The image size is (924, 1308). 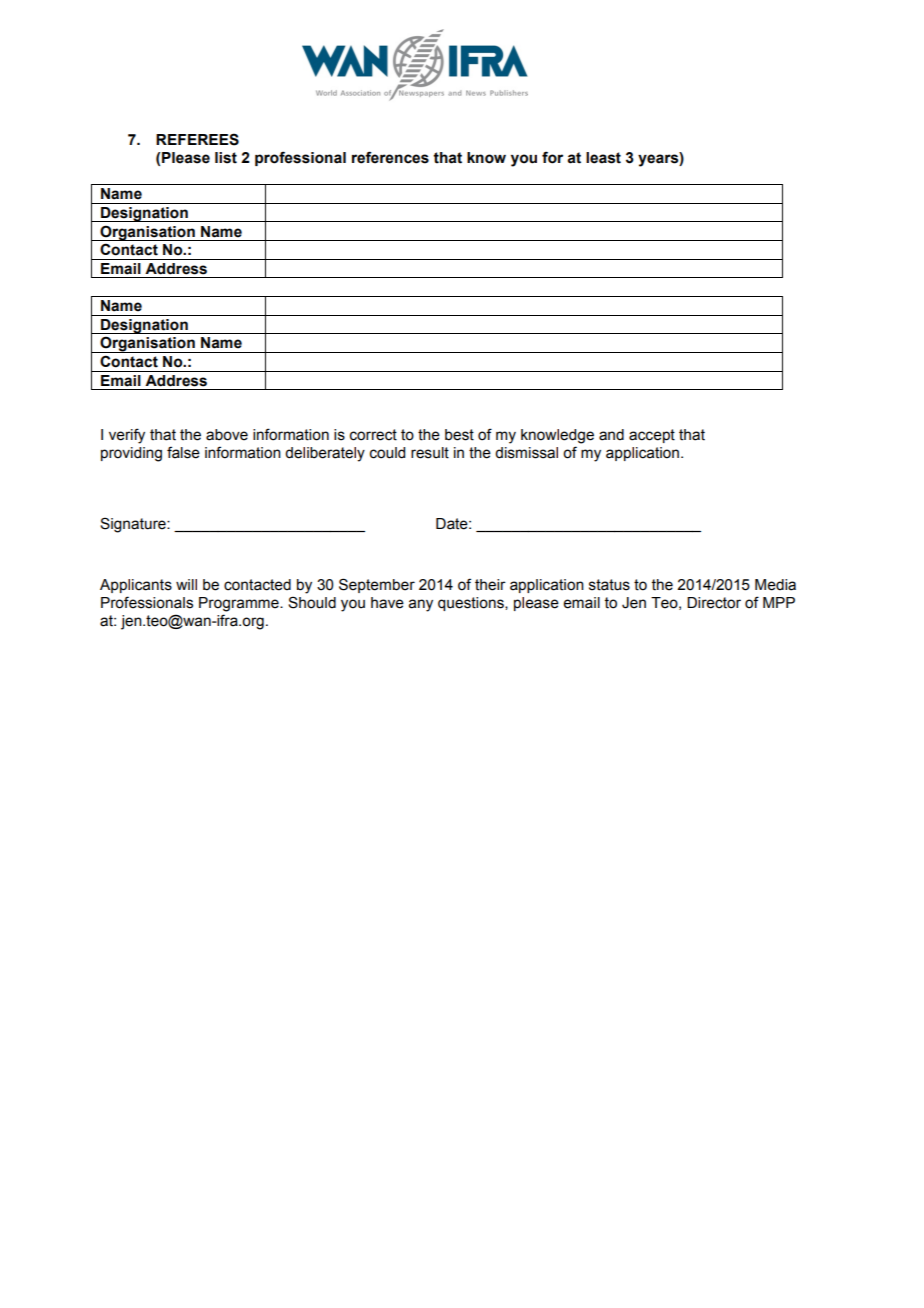 What do you see at coordinates (459, 435) in the screenshot?
I see `best` at bounding box center [459, 435].
